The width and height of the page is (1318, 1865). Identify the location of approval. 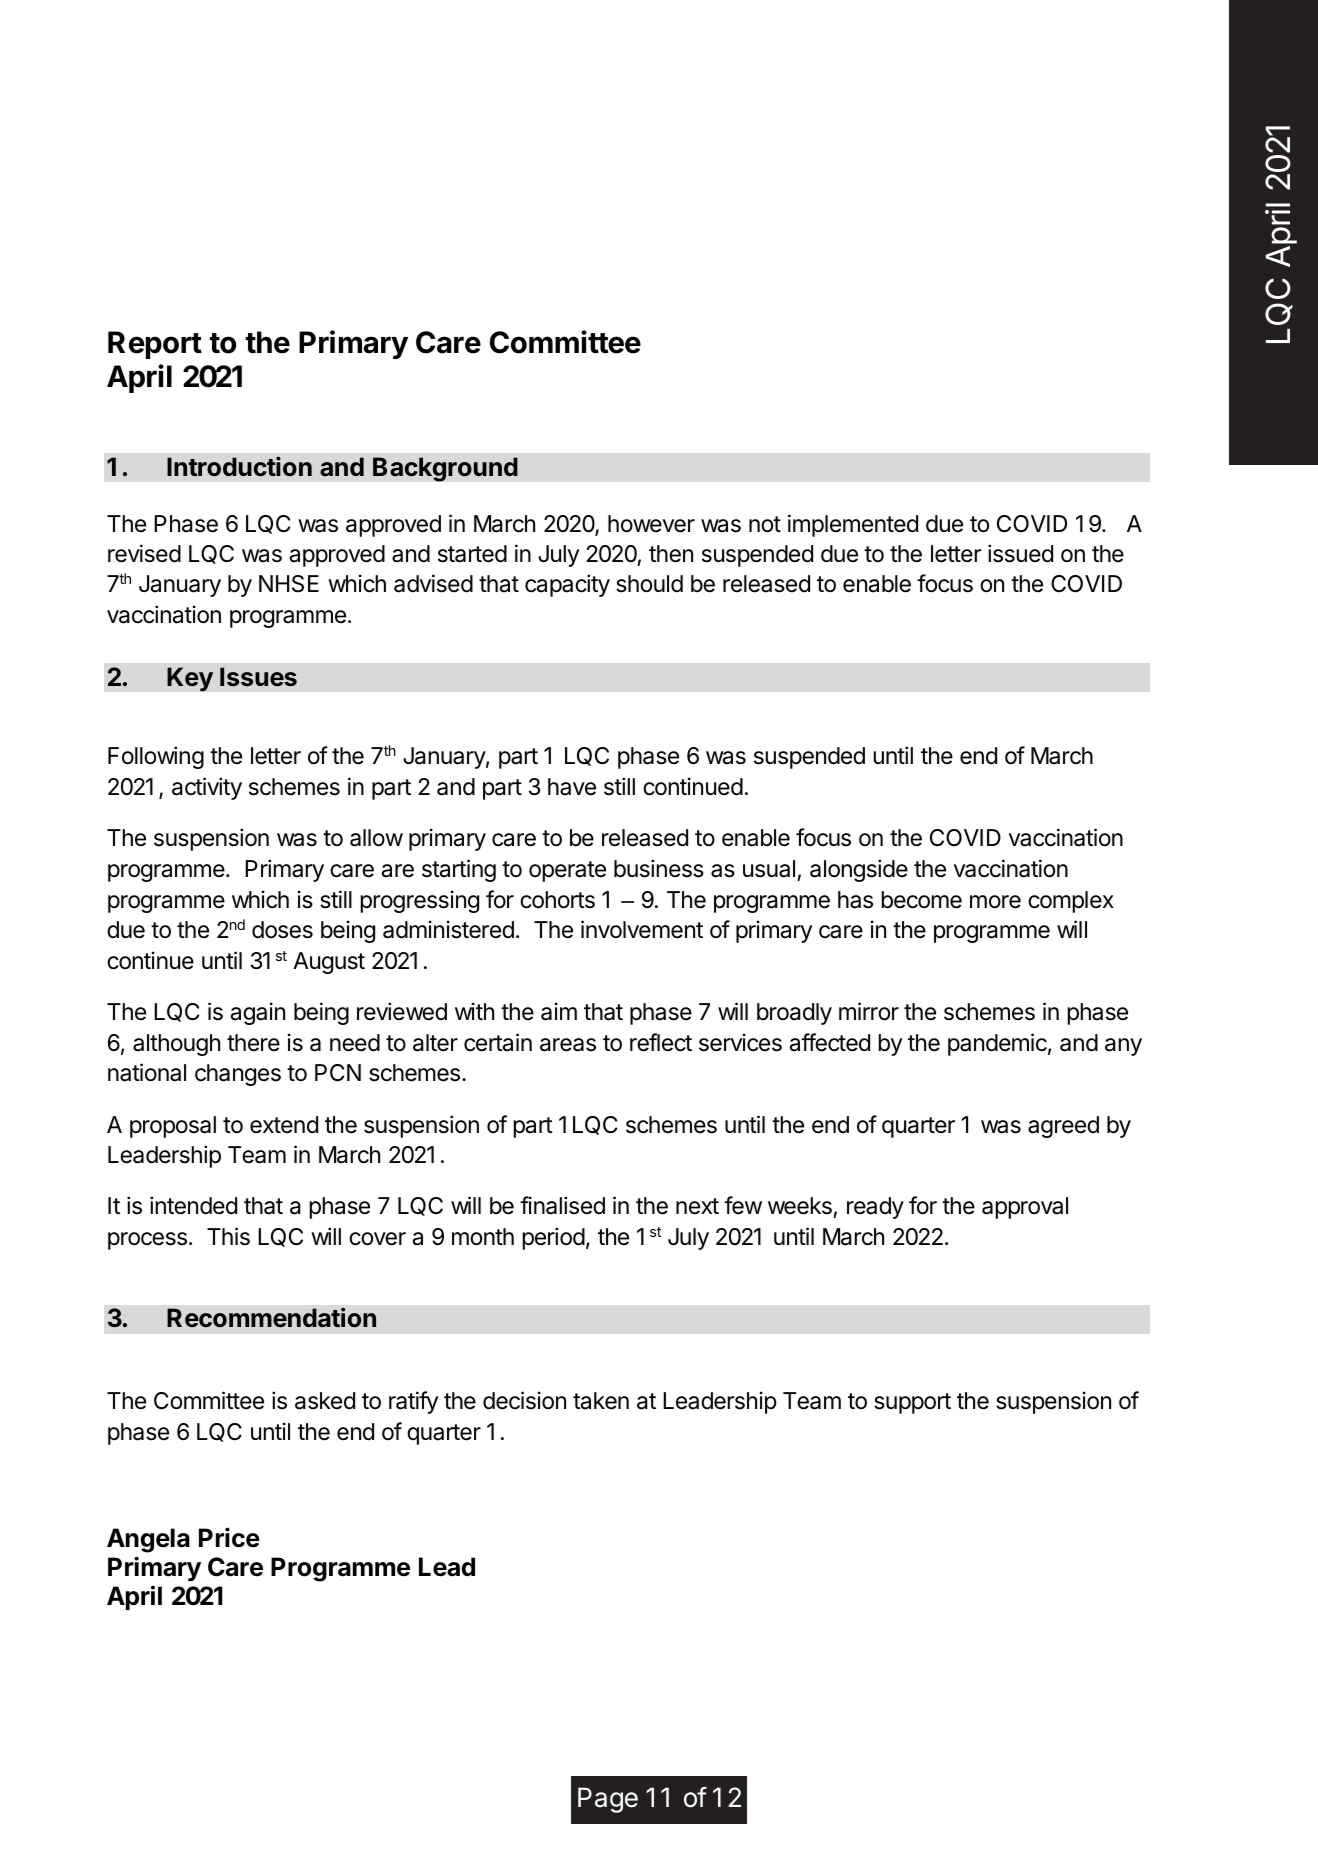
(1025, 1208).
